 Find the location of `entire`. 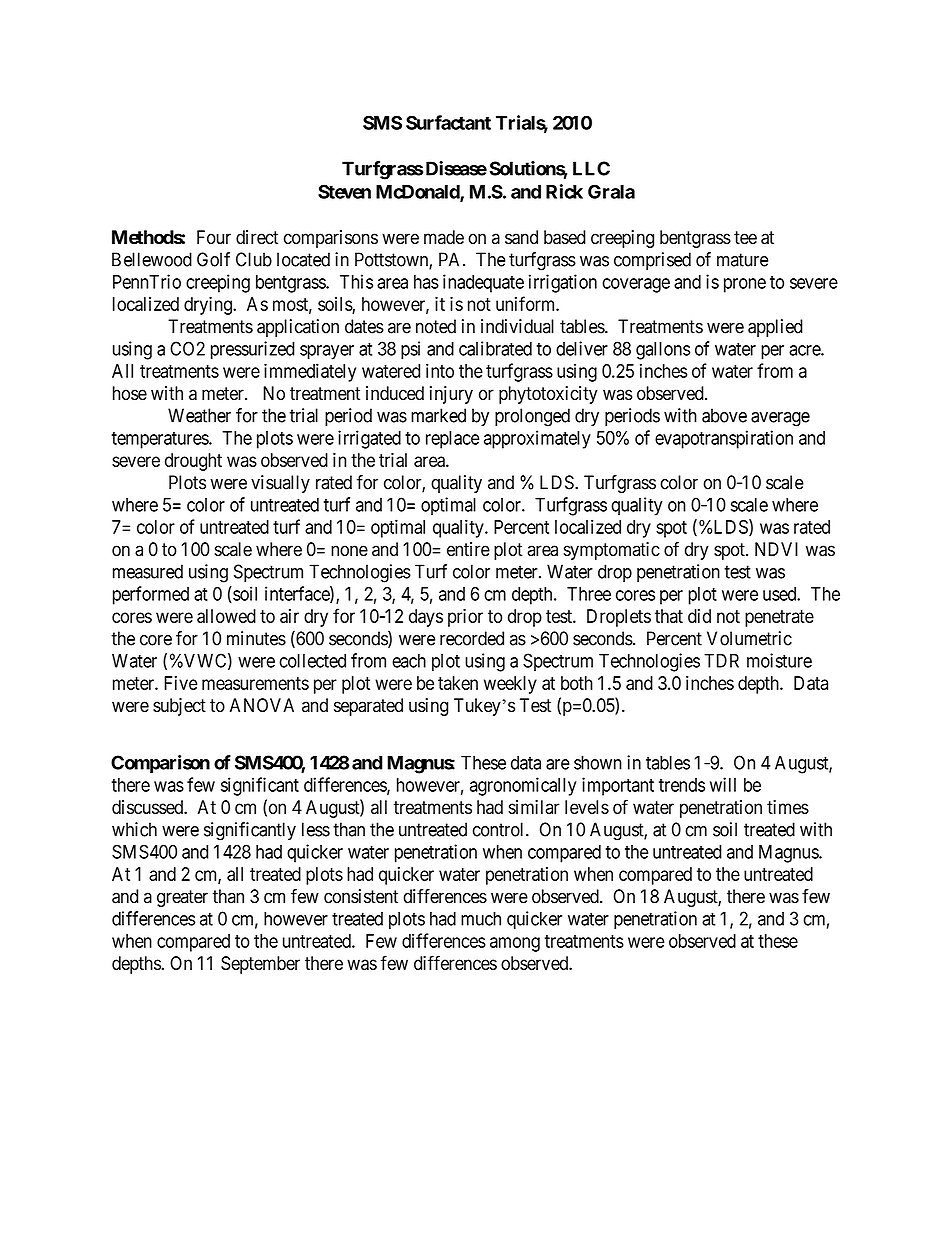

entire is located at coordinates (468, 549).
